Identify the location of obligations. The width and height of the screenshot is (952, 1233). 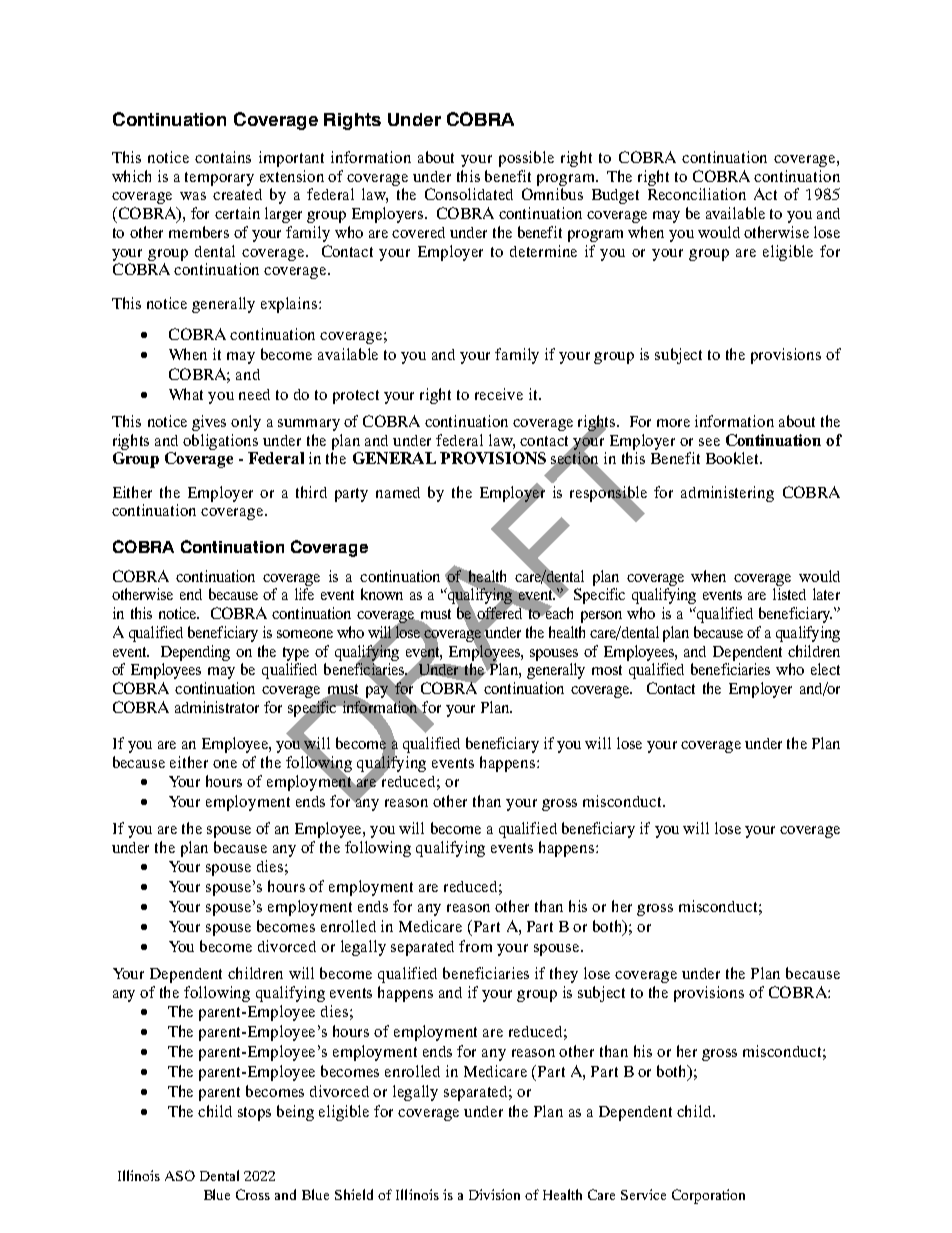
(220, 442).
